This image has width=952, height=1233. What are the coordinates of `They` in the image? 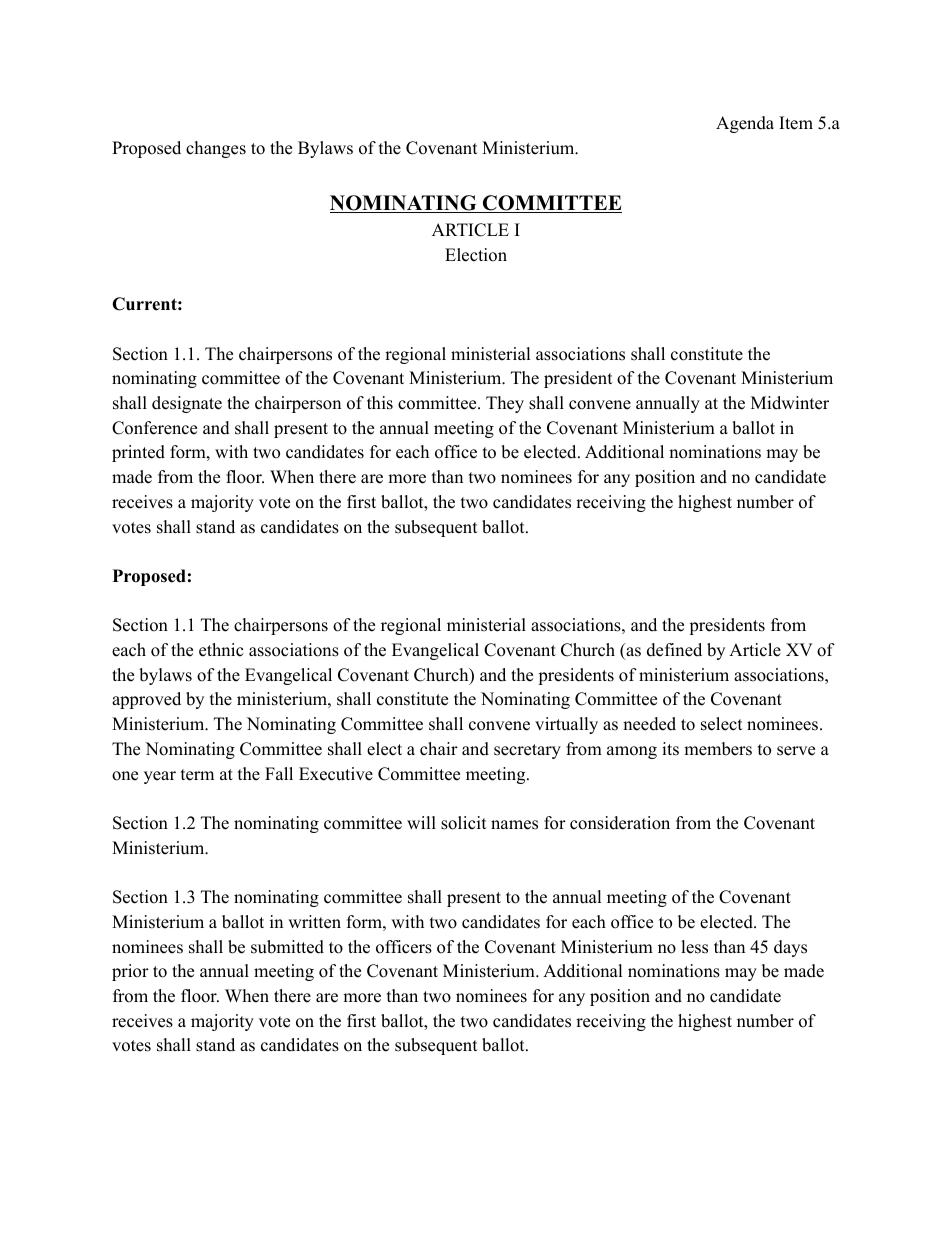 It's located at (505, 404).
